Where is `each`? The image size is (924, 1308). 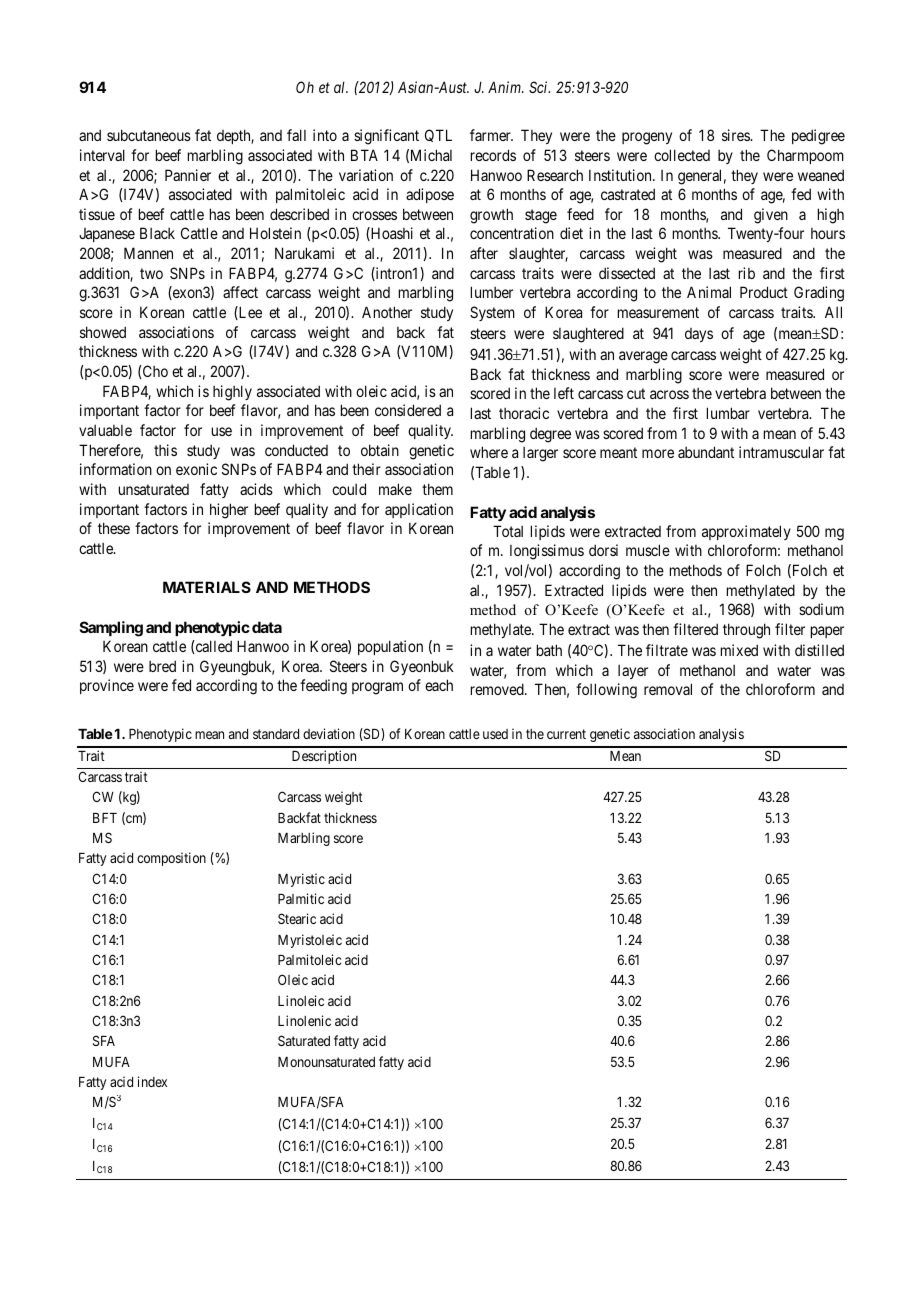 each is located at coordinates (439, 685).
